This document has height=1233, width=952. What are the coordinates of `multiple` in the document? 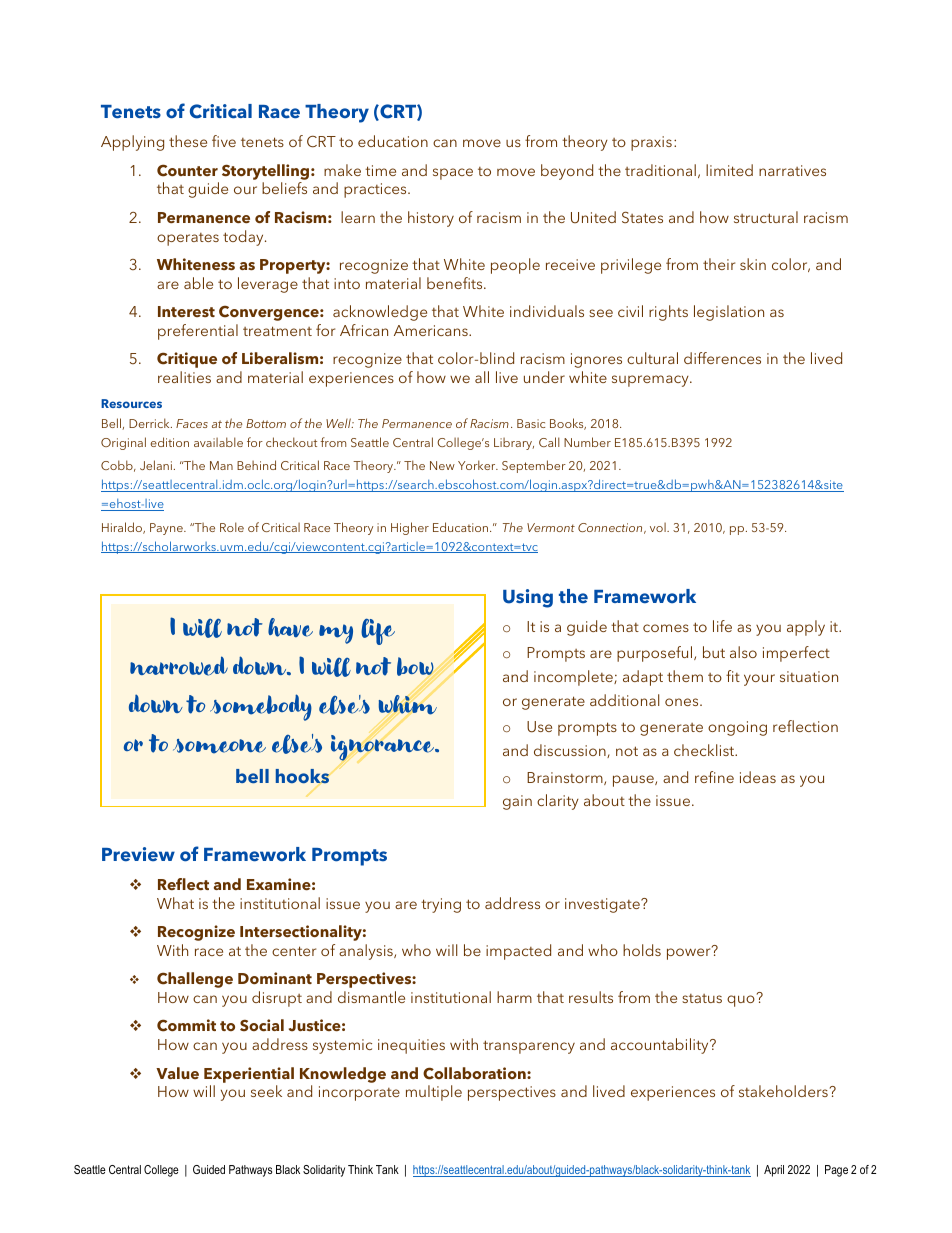 It's located at (434, 1093).
